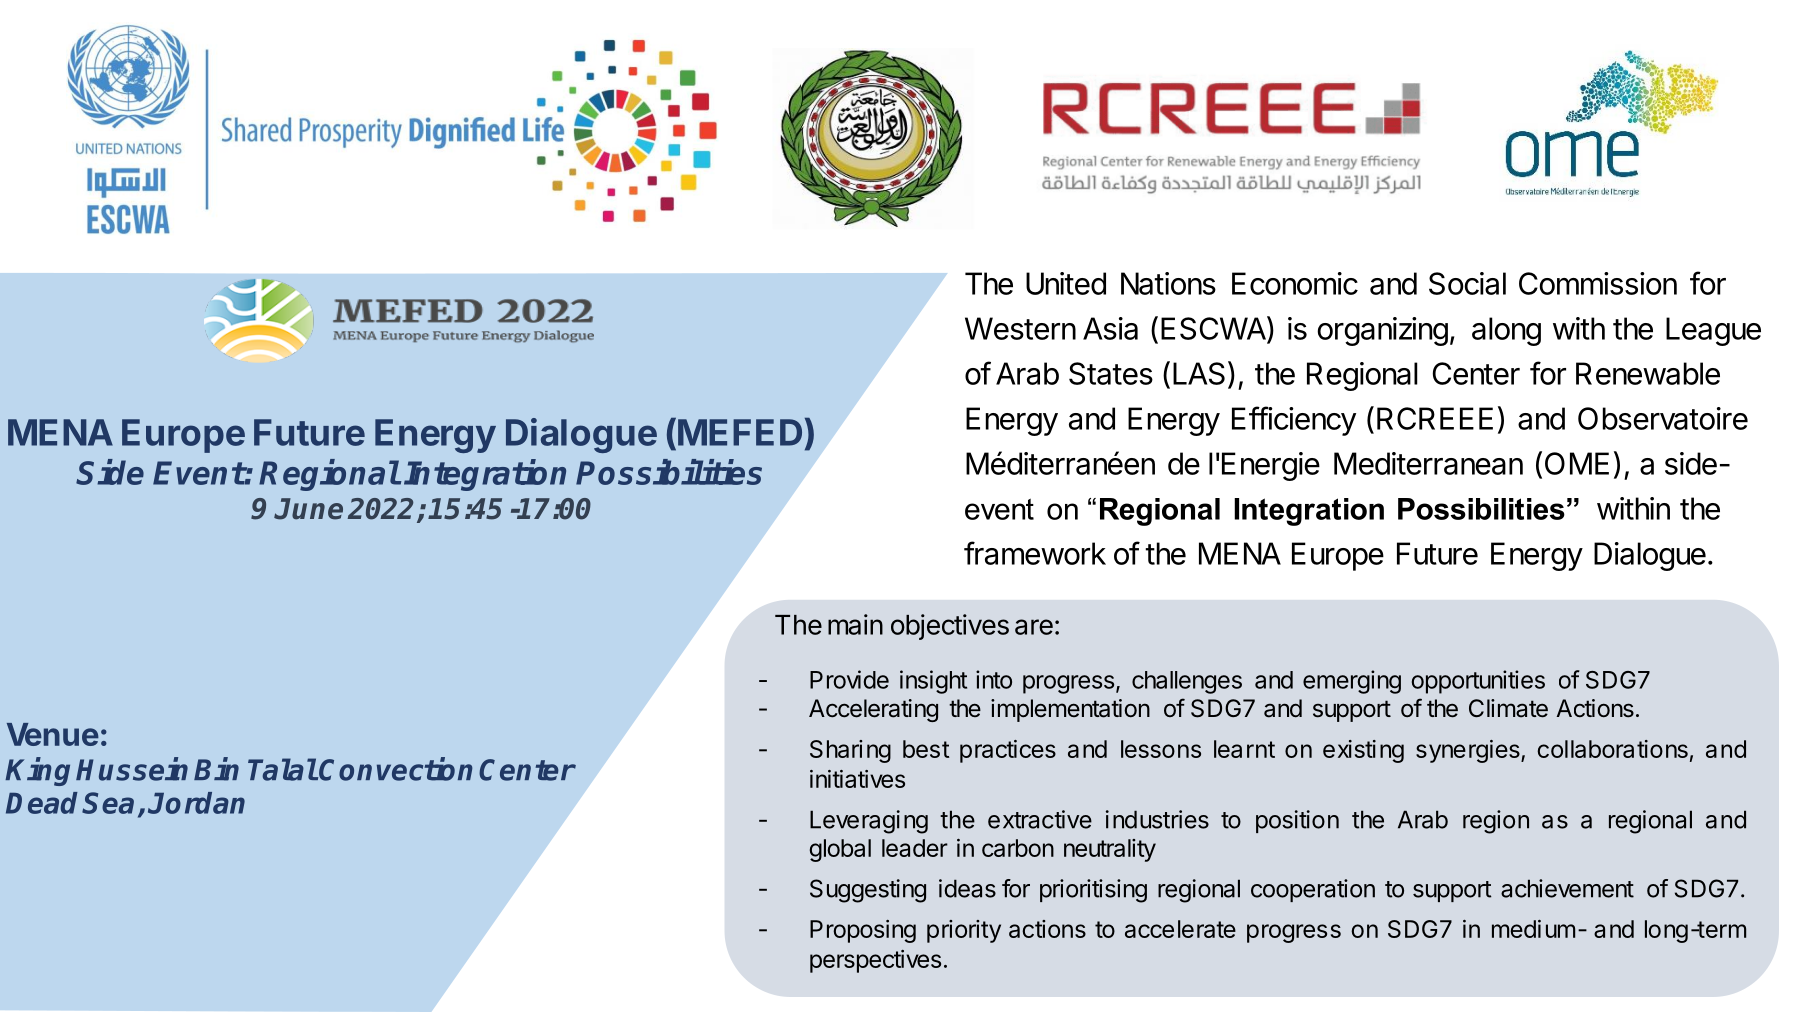  What do you see at coordinates (1478, 682) in the image?
I see `opportunities` at bounding box center [1478, 682].
